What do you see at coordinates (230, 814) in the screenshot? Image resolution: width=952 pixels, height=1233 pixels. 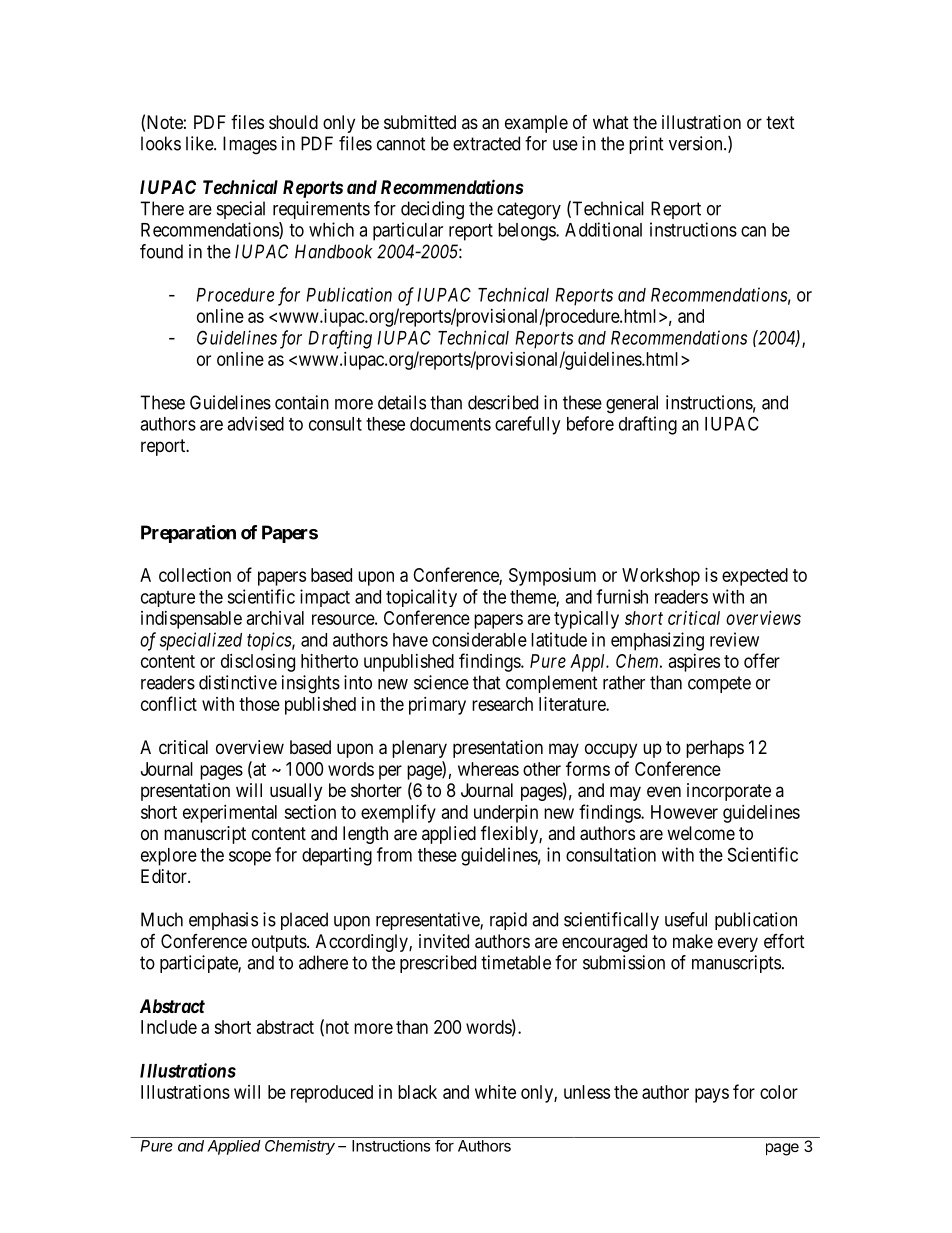 I see `experimental` at bounding box center [230, 814].
